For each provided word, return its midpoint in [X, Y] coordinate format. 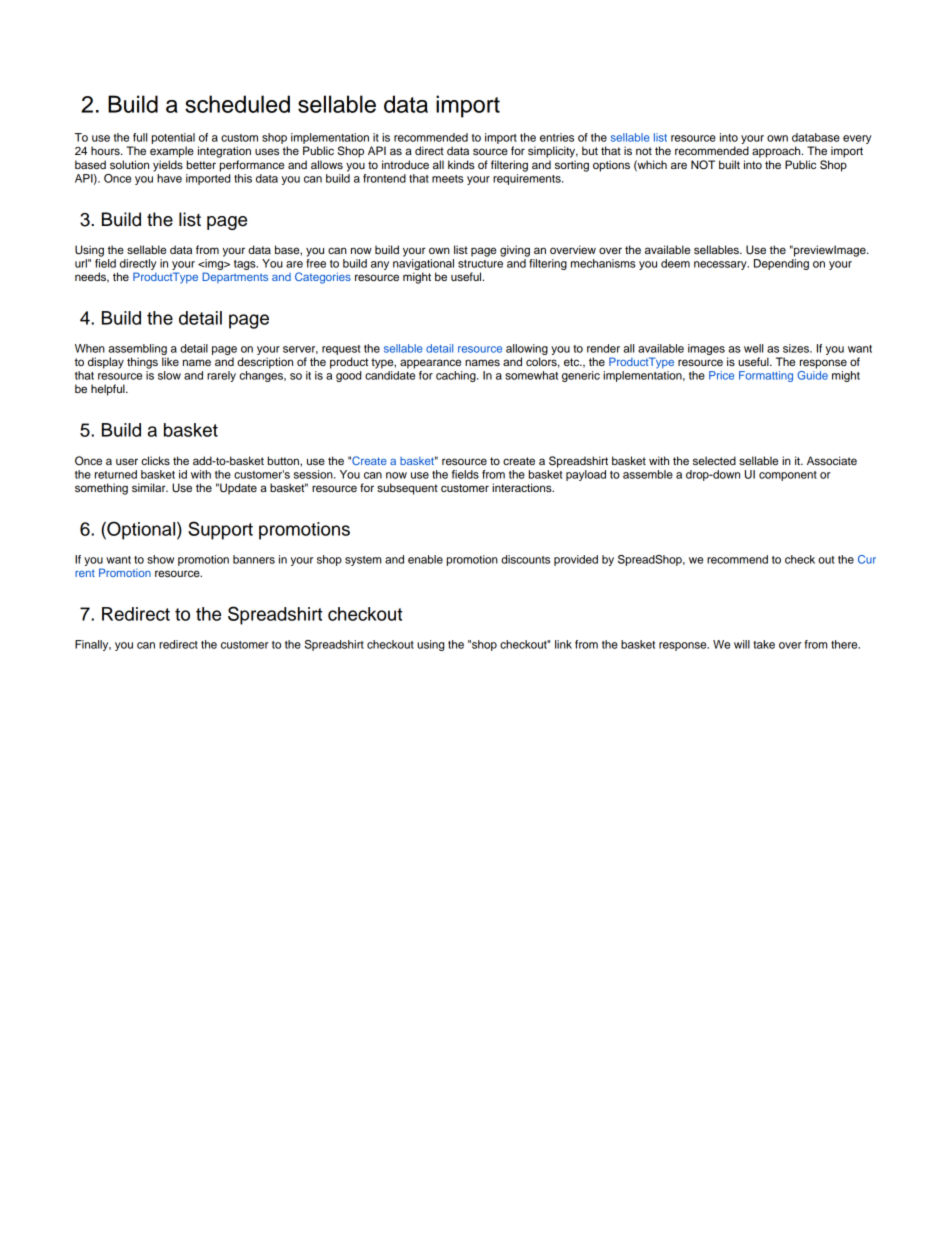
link [563, 644]
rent [85, 573]
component [788, 476]
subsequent [407, 489]
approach [777, 152]
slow [169, 375]
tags [246, 265]
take [764, 644]
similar [150, 487]
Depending [781, 264]
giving [515, 251]
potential [173, 140]
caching [457, 376]
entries [557, 137]
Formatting [766, 376]
